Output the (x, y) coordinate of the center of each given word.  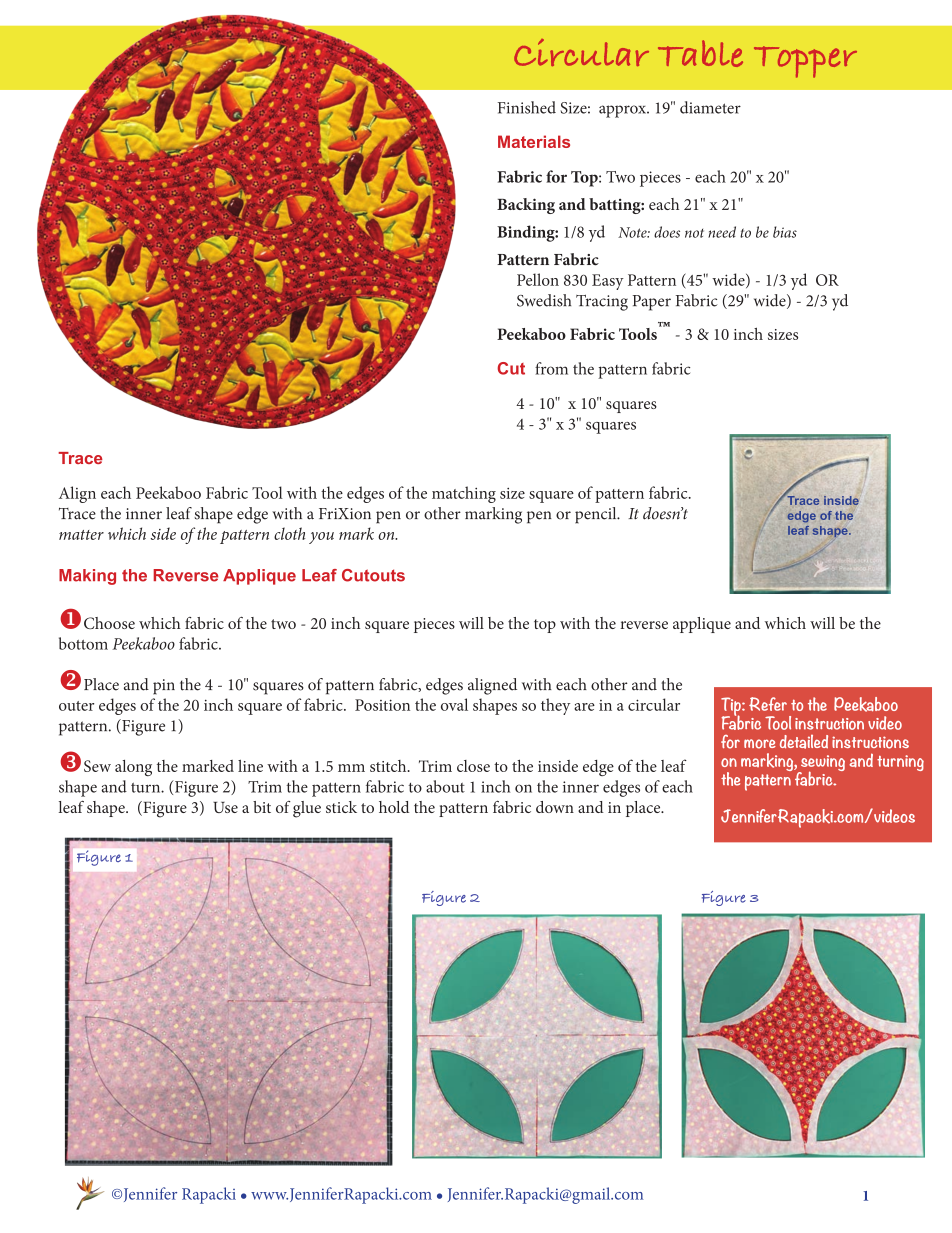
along (133, 768)
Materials (534, 141)
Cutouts (373, 575)
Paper (652, 303)
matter (81, 535)
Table (700, 53)
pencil (597, 515)
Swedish (544, 300)
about (445, 786)
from (551, 368)
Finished (527, 107)
